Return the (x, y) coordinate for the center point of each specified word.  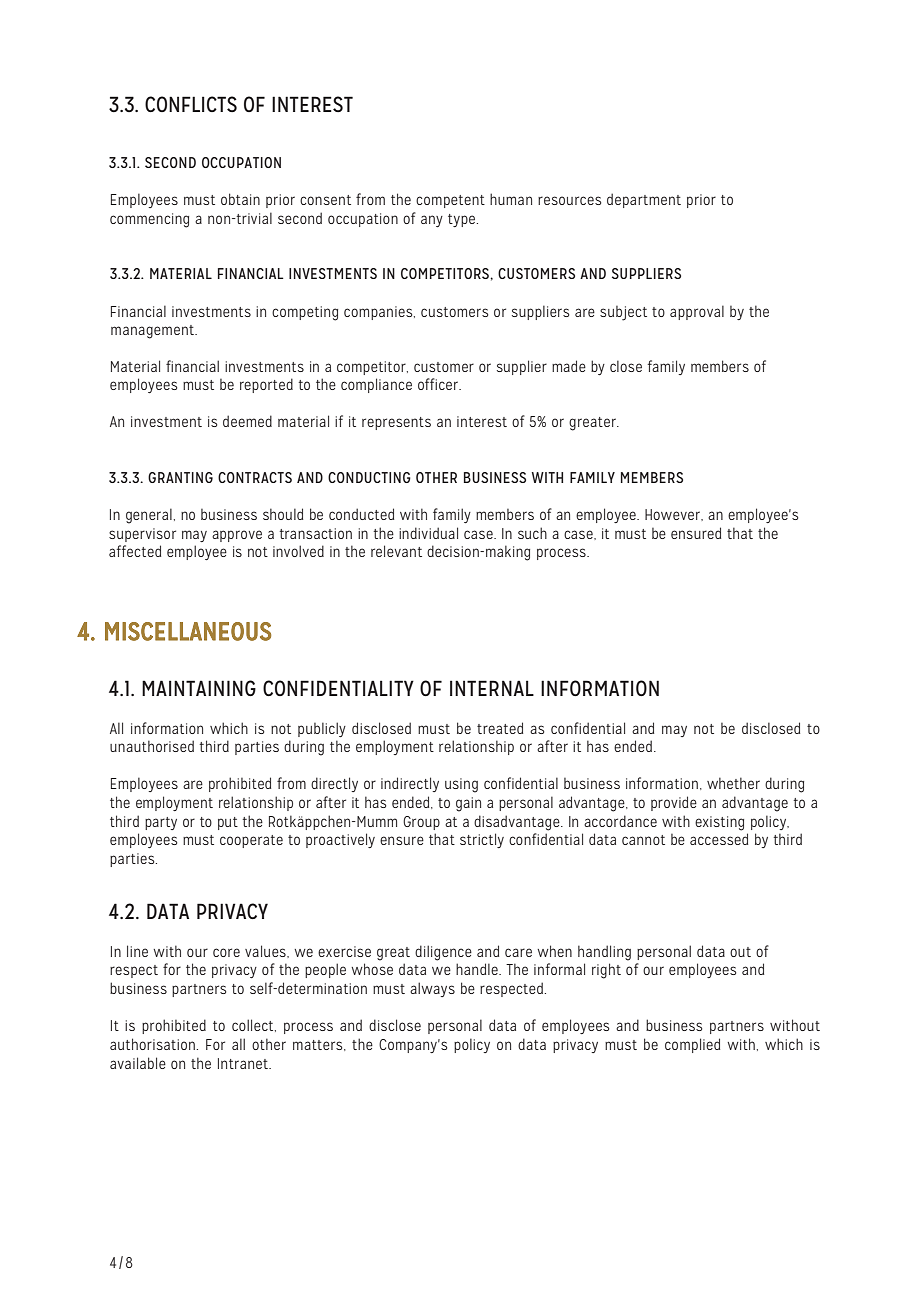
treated (500, 728)
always (432, 989)
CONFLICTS (191, 104)
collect (254, 1025)
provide (674, 803)
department (644, 200)
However (674, 515)
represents (396, 423)
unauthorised (152, 746)
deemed (247, 421)
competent (450, 201)
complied (692, 1045)
